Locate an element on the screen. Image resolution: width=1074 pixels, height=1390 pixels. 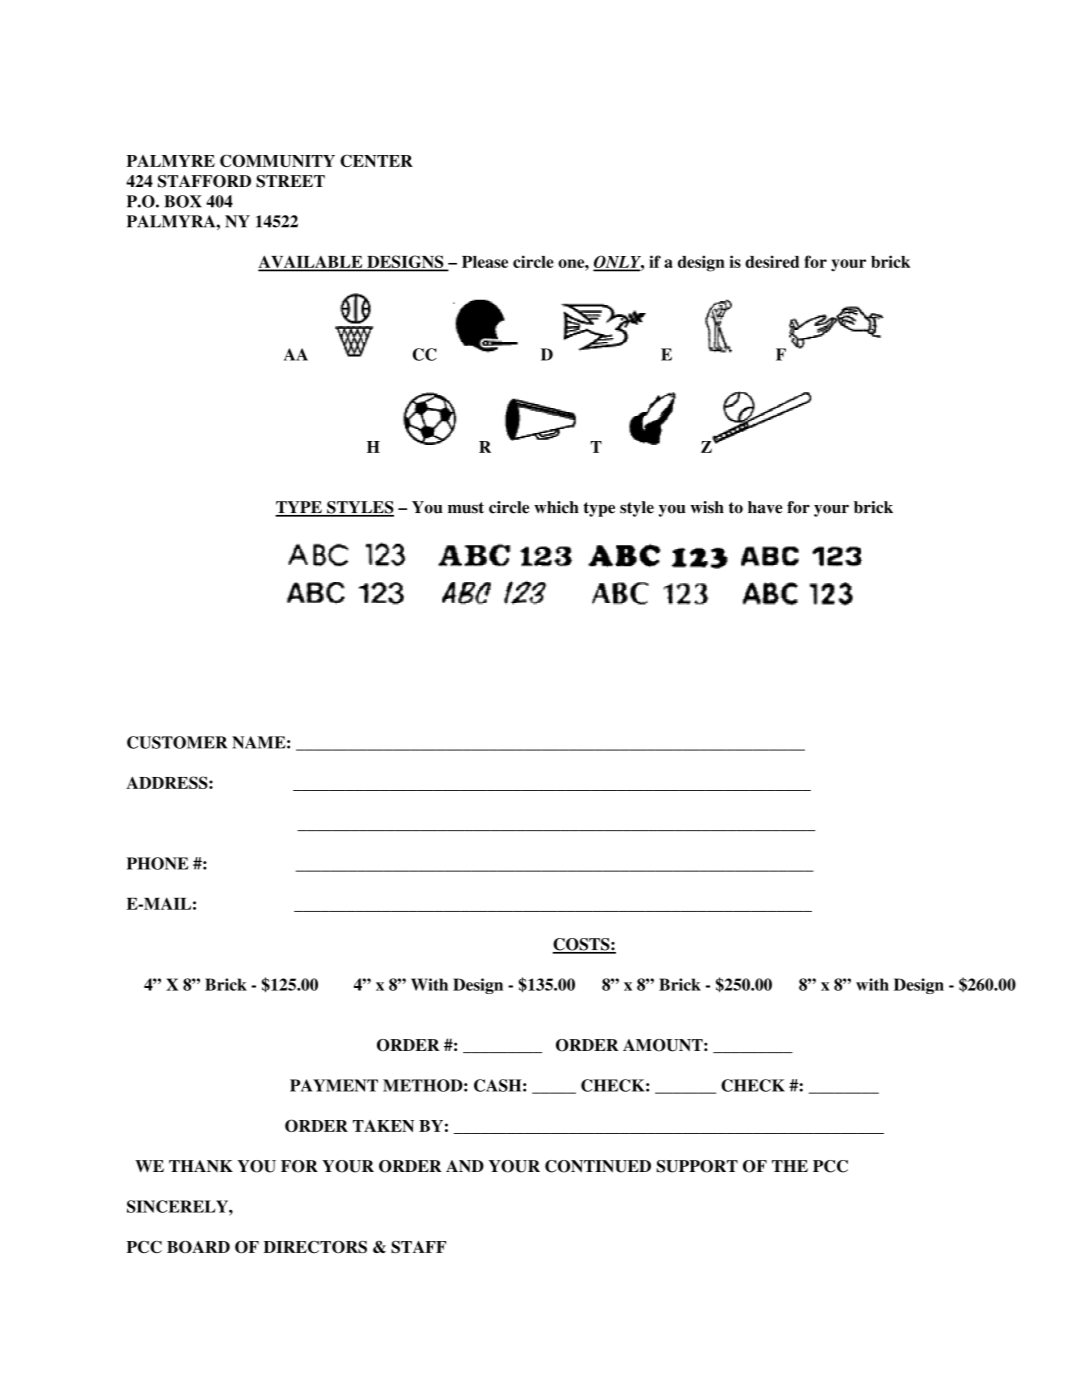
AND is located at coordinates (465, 1166).
